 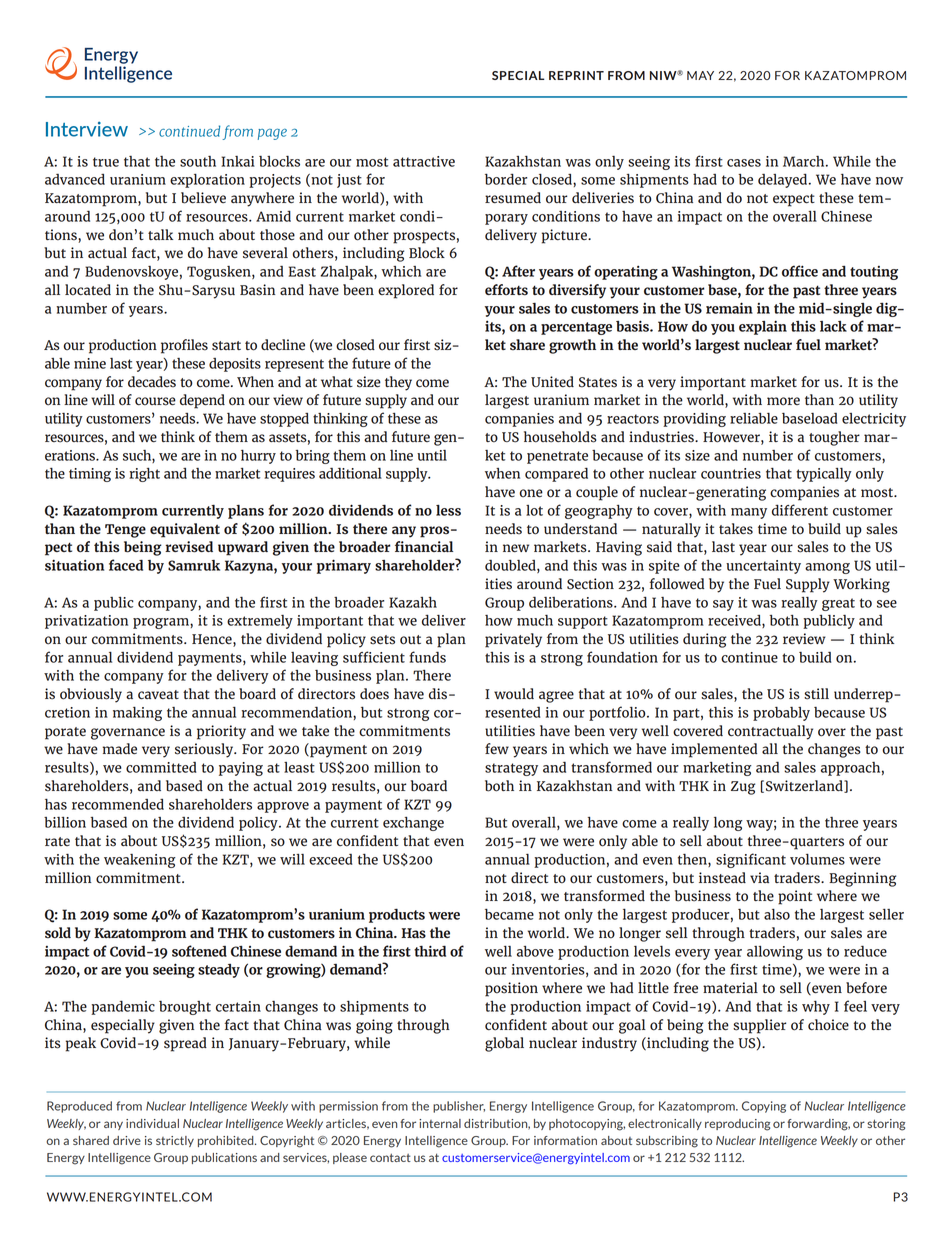 What do you see at coordinates (743, 788) in the screenshot?
I see `Zug` at bounding box center [743, 788].
